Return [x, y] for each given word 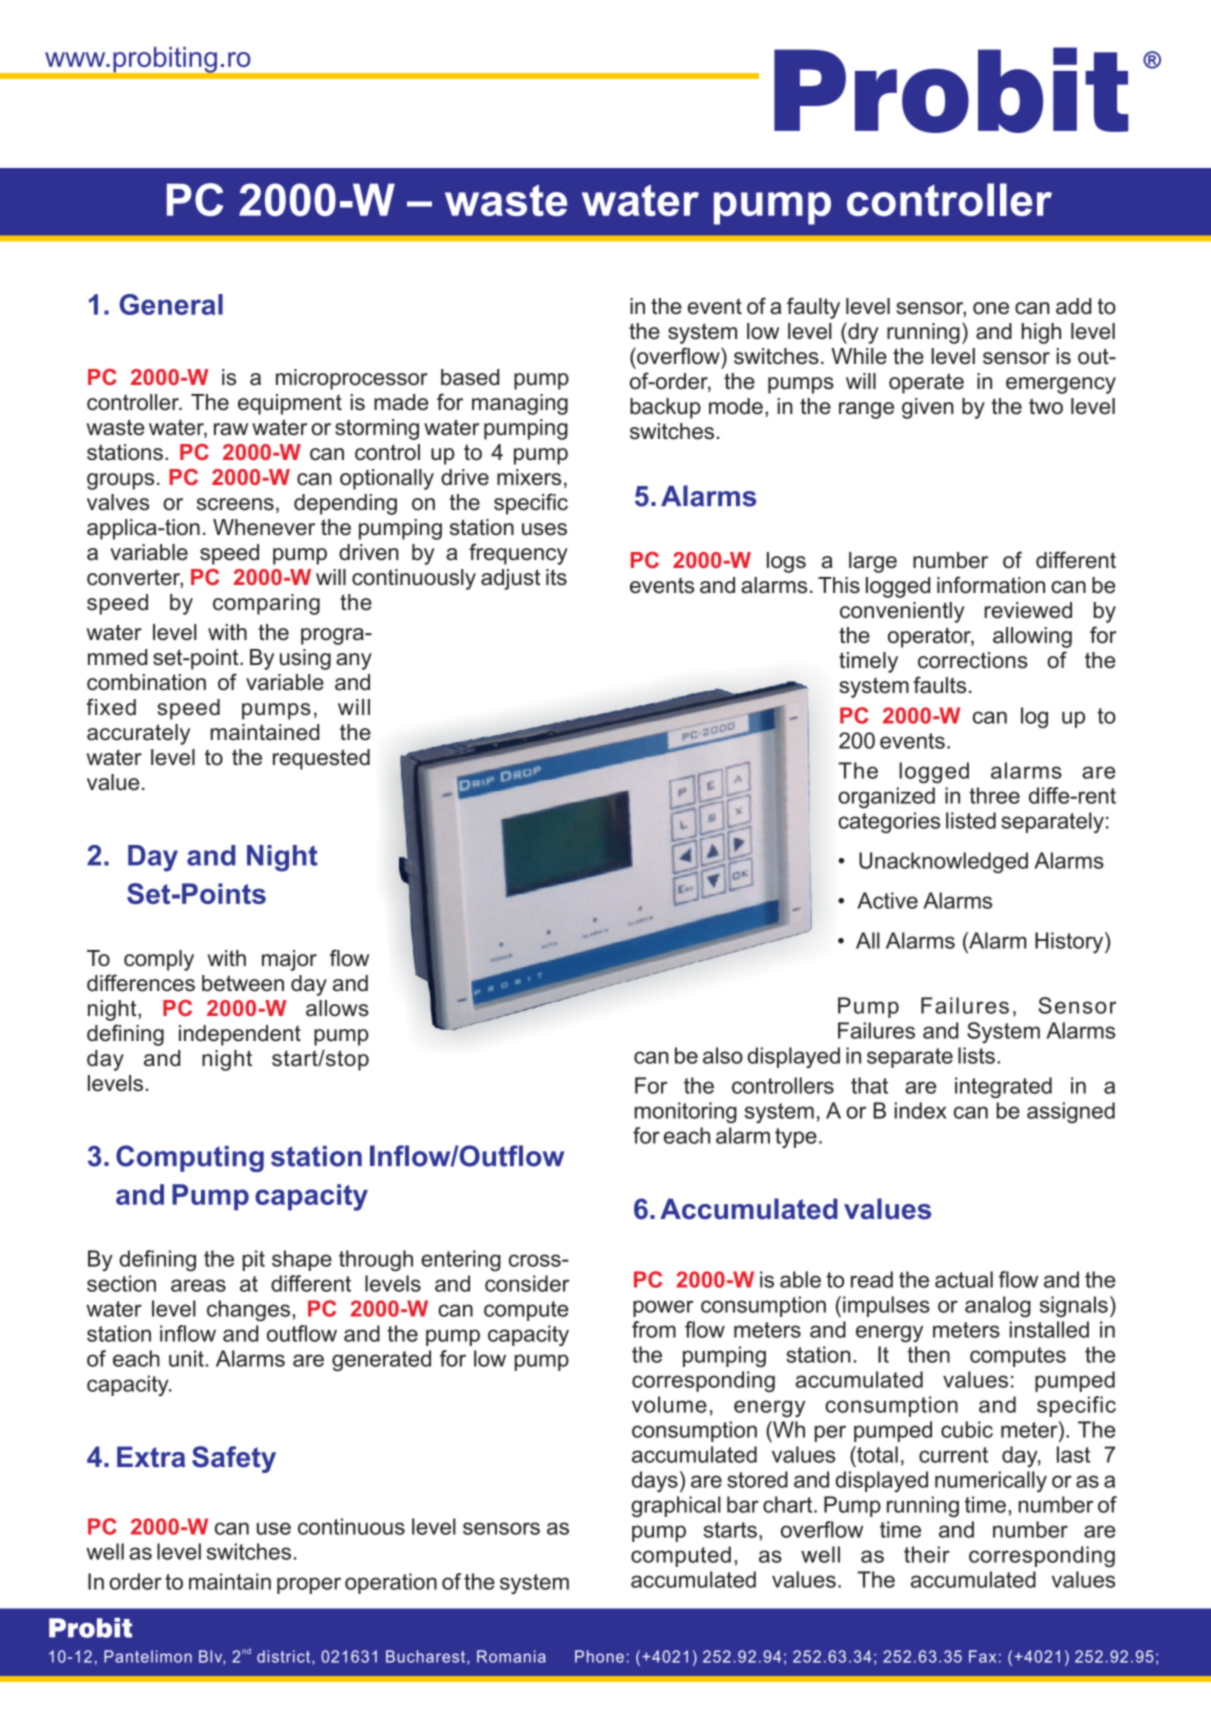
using [305, 659]
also [723, 1055]
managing [520, 404]
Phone [599, 1656]
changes [248, 1311]
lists [976, 1055]
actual [964, 1279]
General [171, 304]
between [243, 983]
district [285, 1657]
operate [926, 383]
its [556, 577]
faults [939, 685]
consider [527, 1283]
